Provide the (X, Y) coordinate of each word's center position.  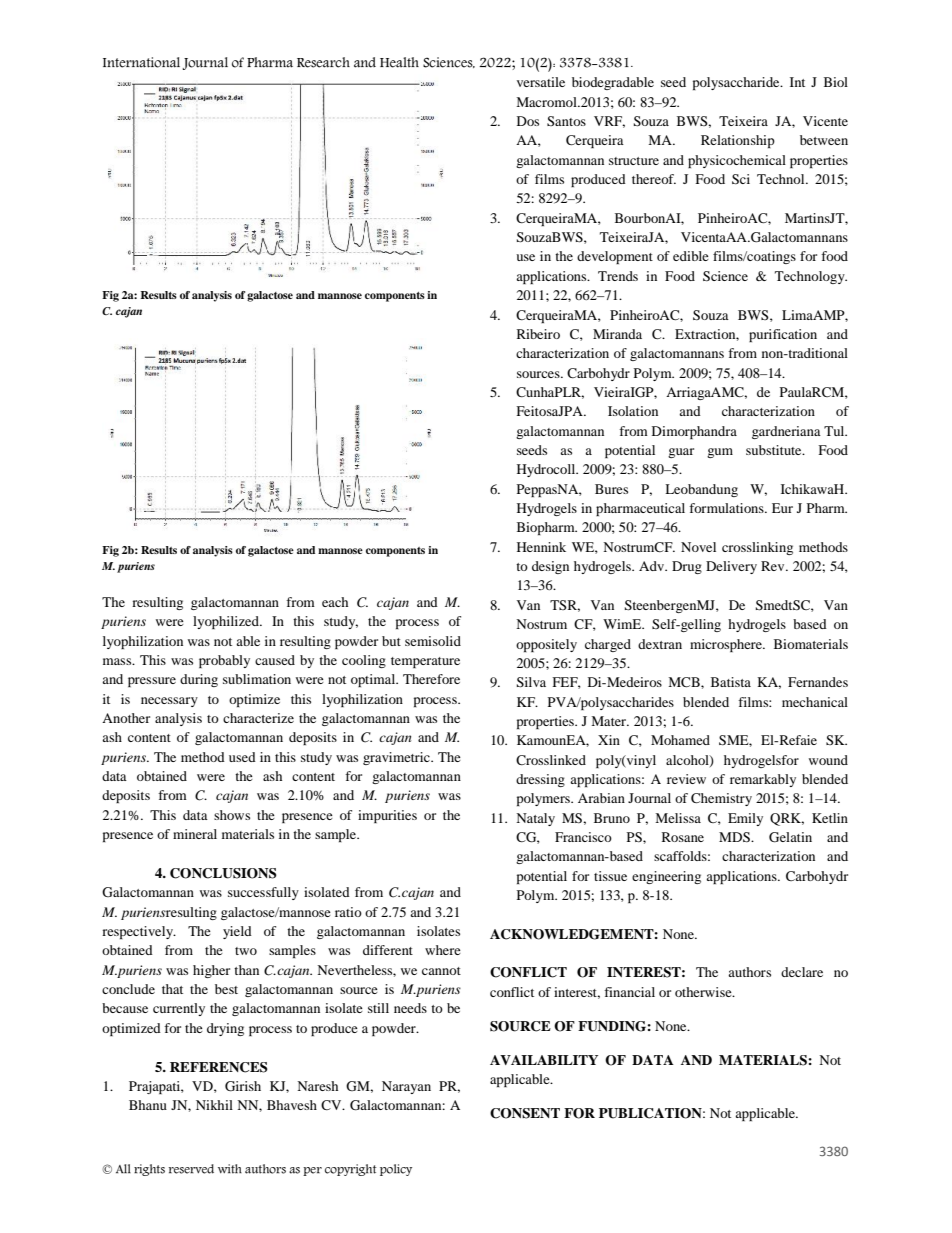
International (141, 62)
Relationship (738, 141)
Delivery (731, 567)
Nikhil (214, 1105)
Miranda (617, 334)
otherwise (704, 992)
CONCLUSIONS (223, 873)
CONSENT (525, 1113)
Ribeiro (538, 334)
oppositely (546, 645)
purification (783, 335)
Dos (528, 121)
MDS (735, 837)
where (443, 950)
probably (224, 661)
